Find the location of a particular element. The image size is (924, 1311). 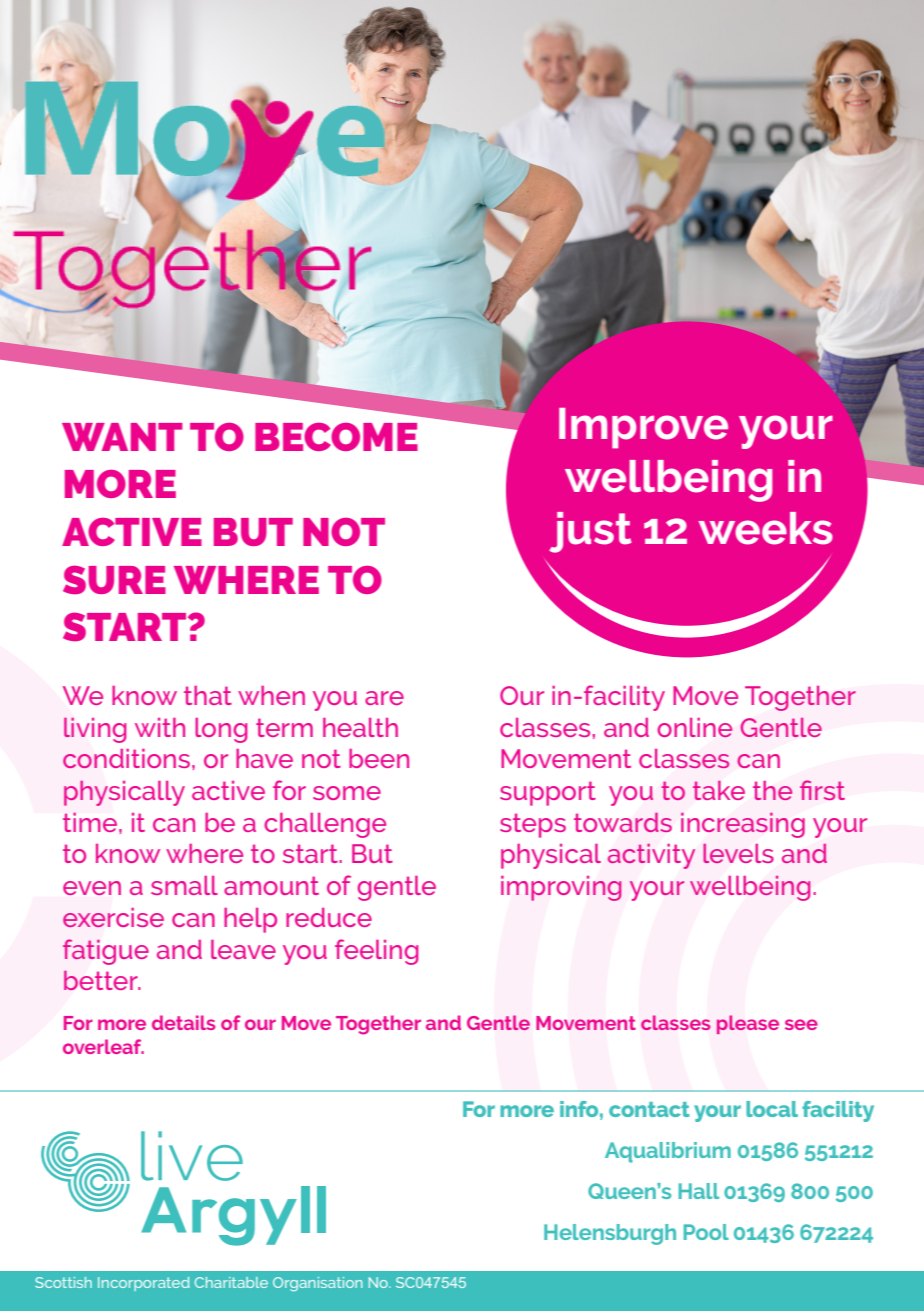

feeling is located at coordinates (376, 952).
